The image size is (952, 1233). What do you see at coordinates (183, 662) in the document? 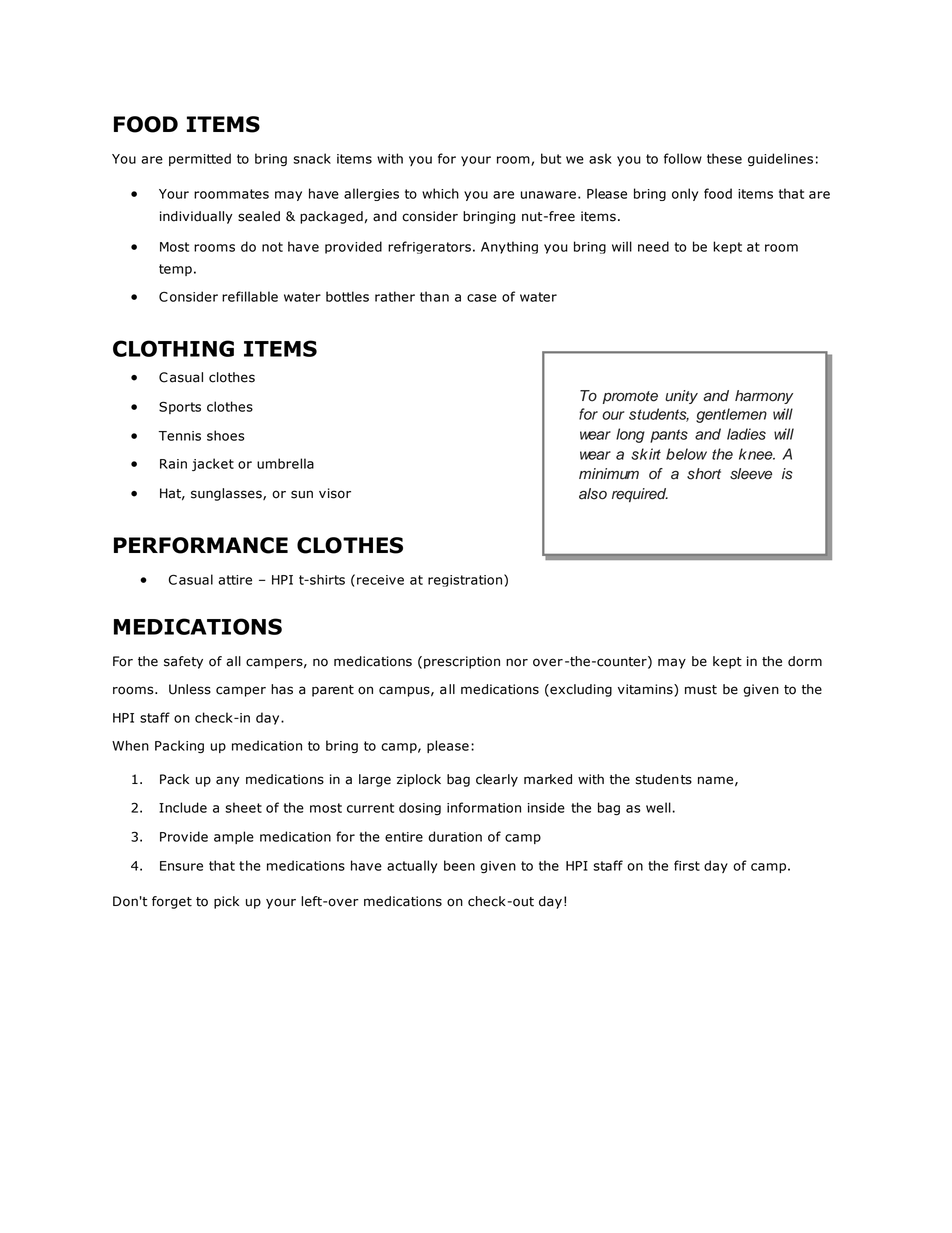
I see `safety` at bounding box center [183, 662].
